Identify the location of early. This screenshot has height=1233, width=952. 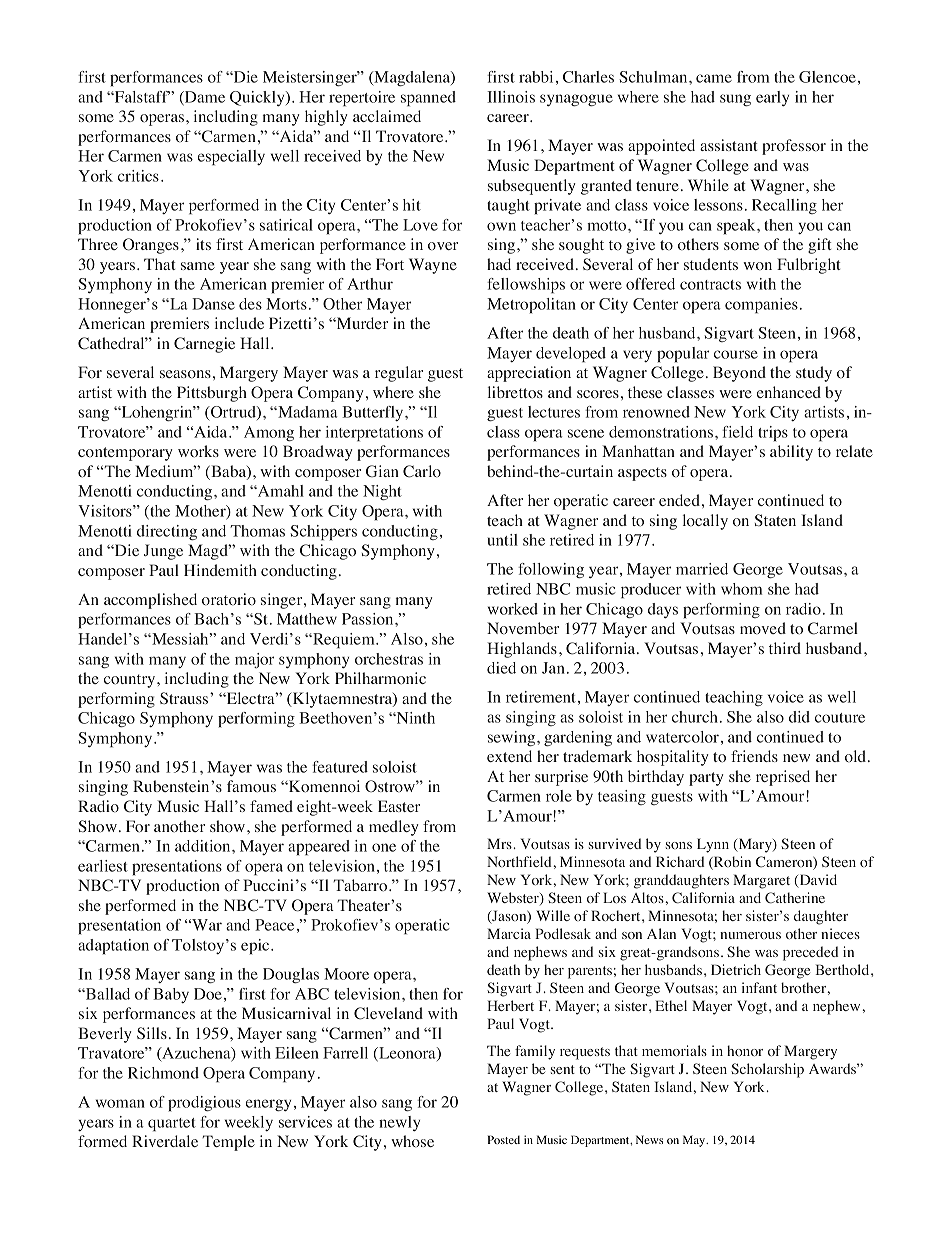
(772, 98).
